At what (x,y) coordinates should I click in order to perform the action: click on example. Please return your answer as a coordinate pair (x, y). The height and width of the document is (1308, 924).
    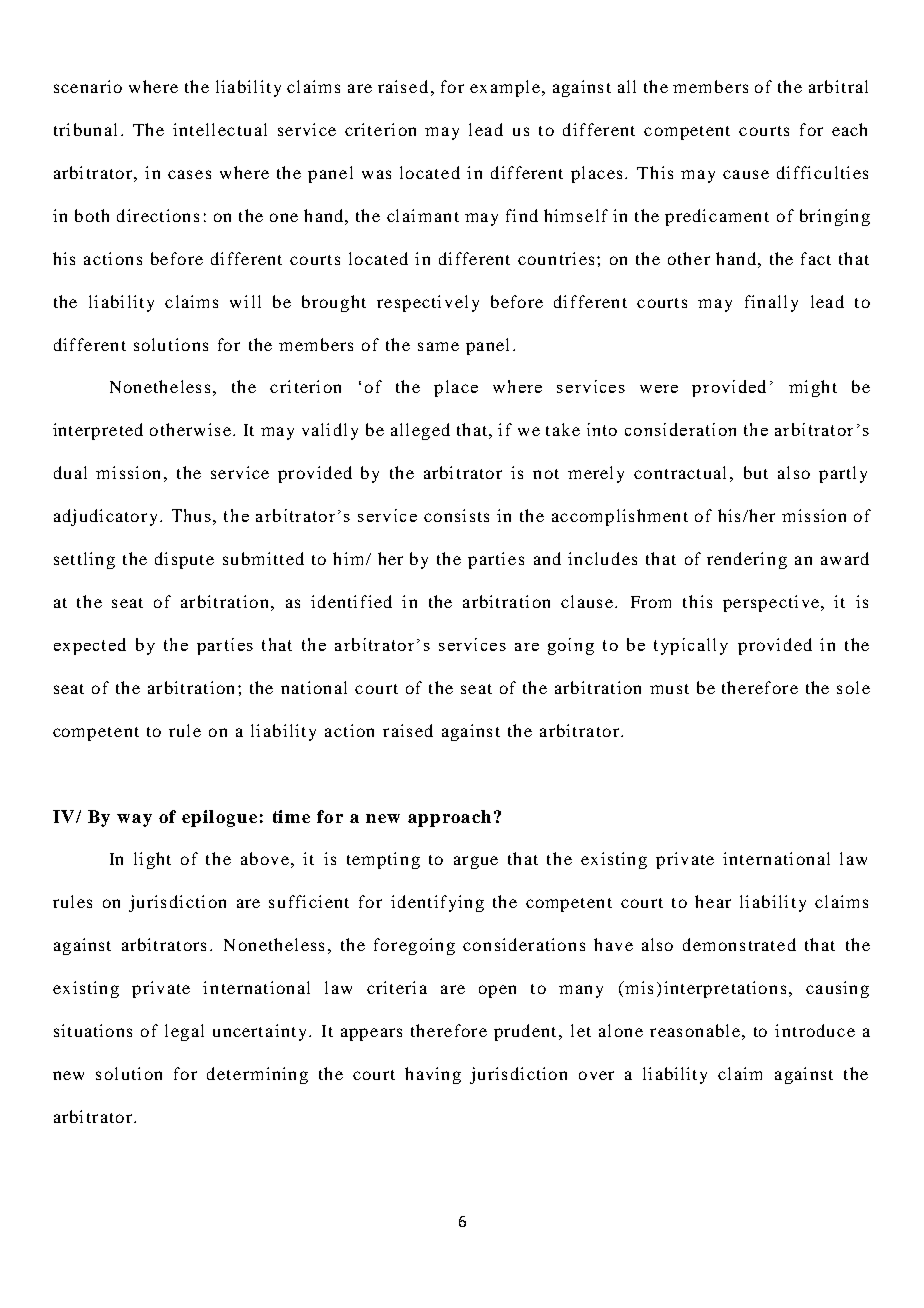
    Looking at the image, I should click on (505, 88).
